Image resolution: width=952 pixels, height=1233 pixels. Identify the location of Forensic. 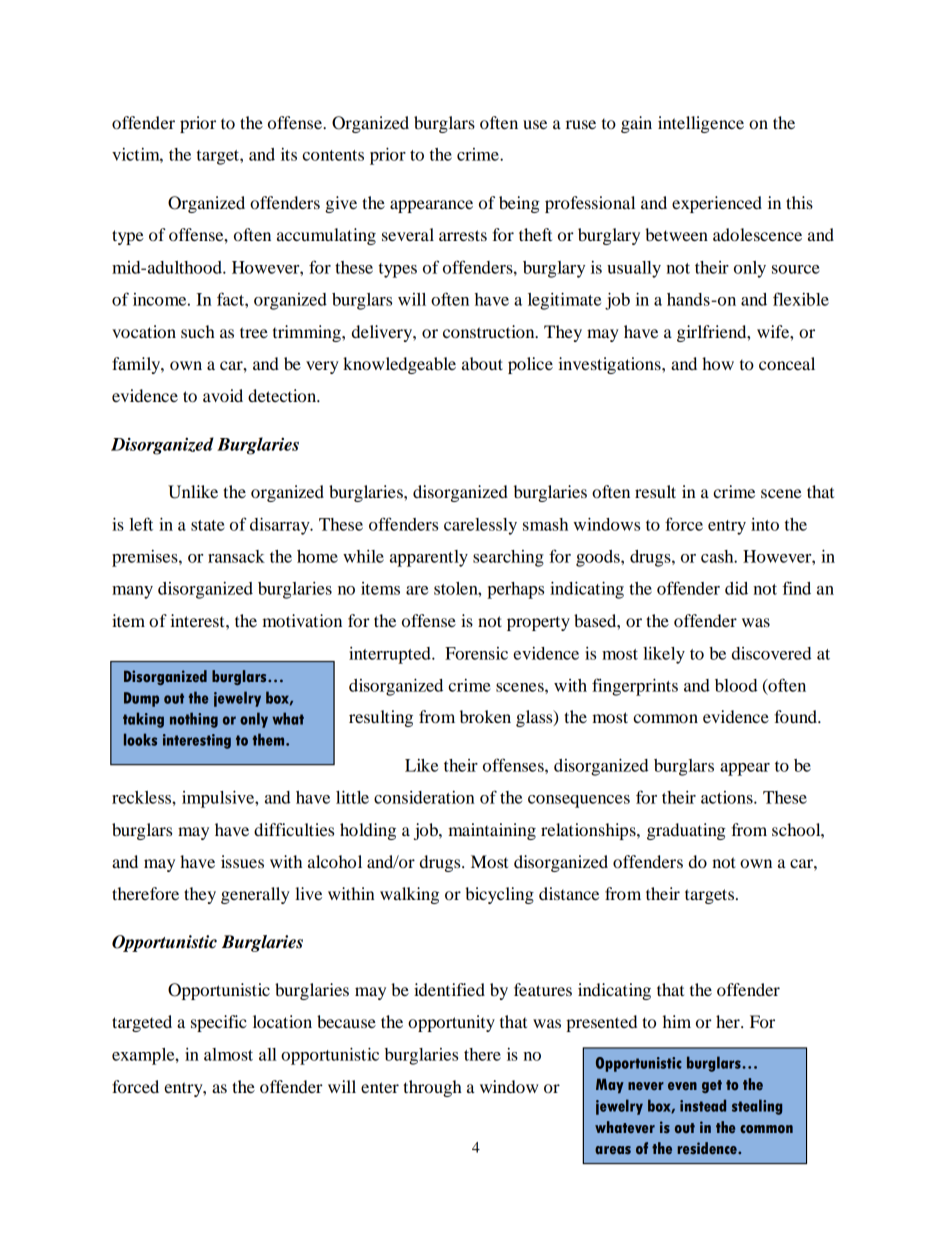
(476, 653).
